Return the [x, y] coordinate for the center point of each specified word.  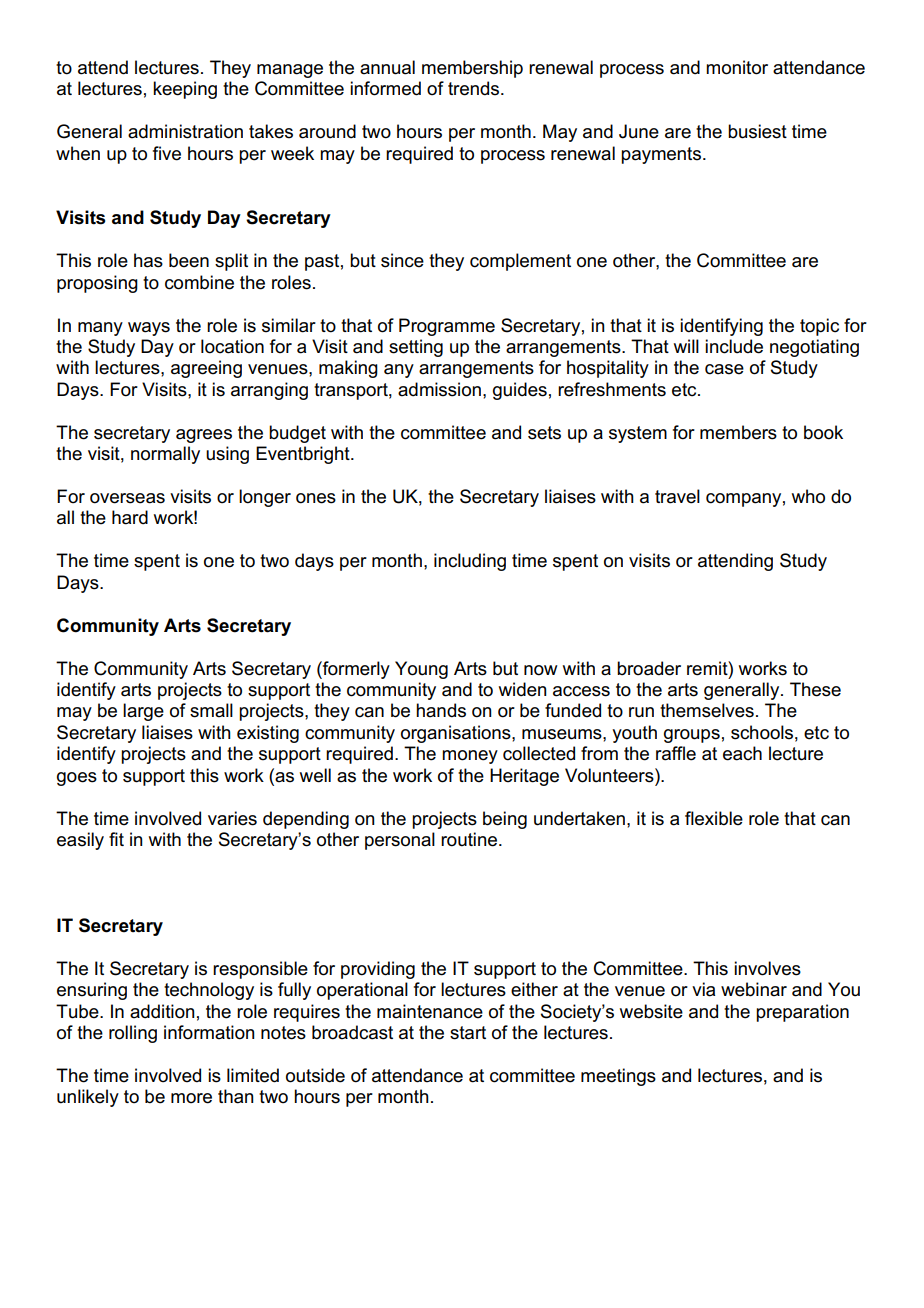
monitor [737, 67]
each [742, 753]
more [191, 1098]
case [724, 369]
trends [475, 88]
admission [439, 389]
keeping [185, 90]
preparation [802, 1013]
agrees [204, 436]
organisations [457, 734]
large [143, 712]
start [468, 1033]
